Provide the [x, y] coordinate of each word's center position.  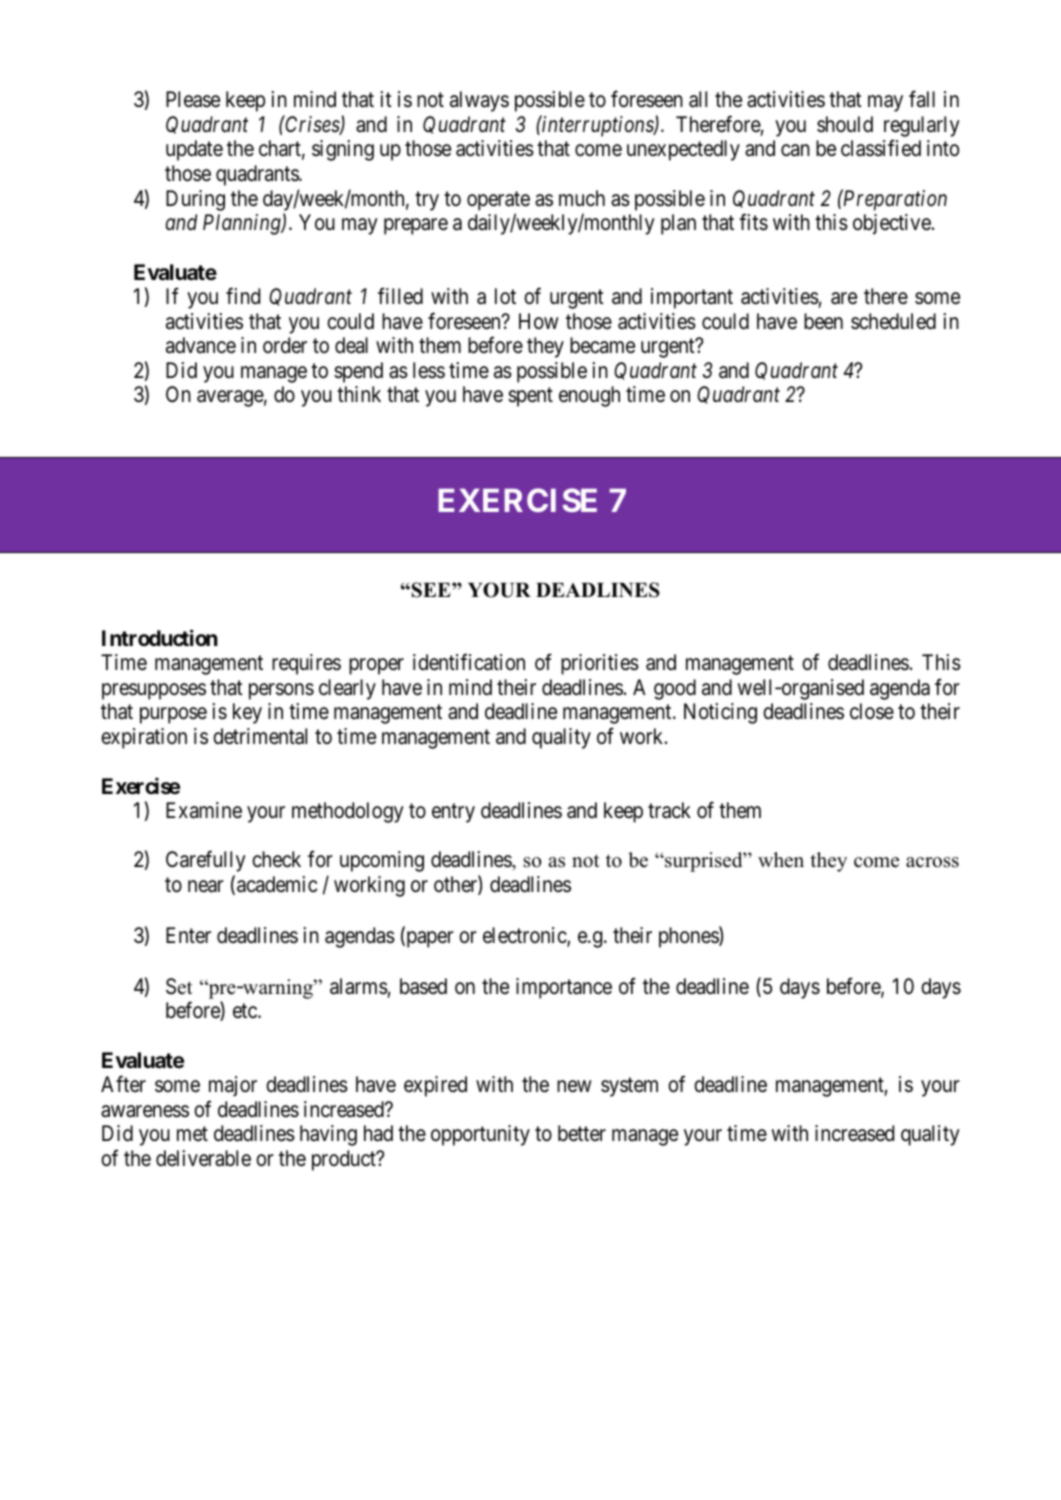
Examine [204, 810]
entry [453, 813]
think [359, 394]
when [781, 860]
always [479, 101]
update [194, 150]
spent [530, 397]
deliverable [203, 1158]
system [629, 1087]
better [582, 1133]
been [823, 321]
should [845, 124]
